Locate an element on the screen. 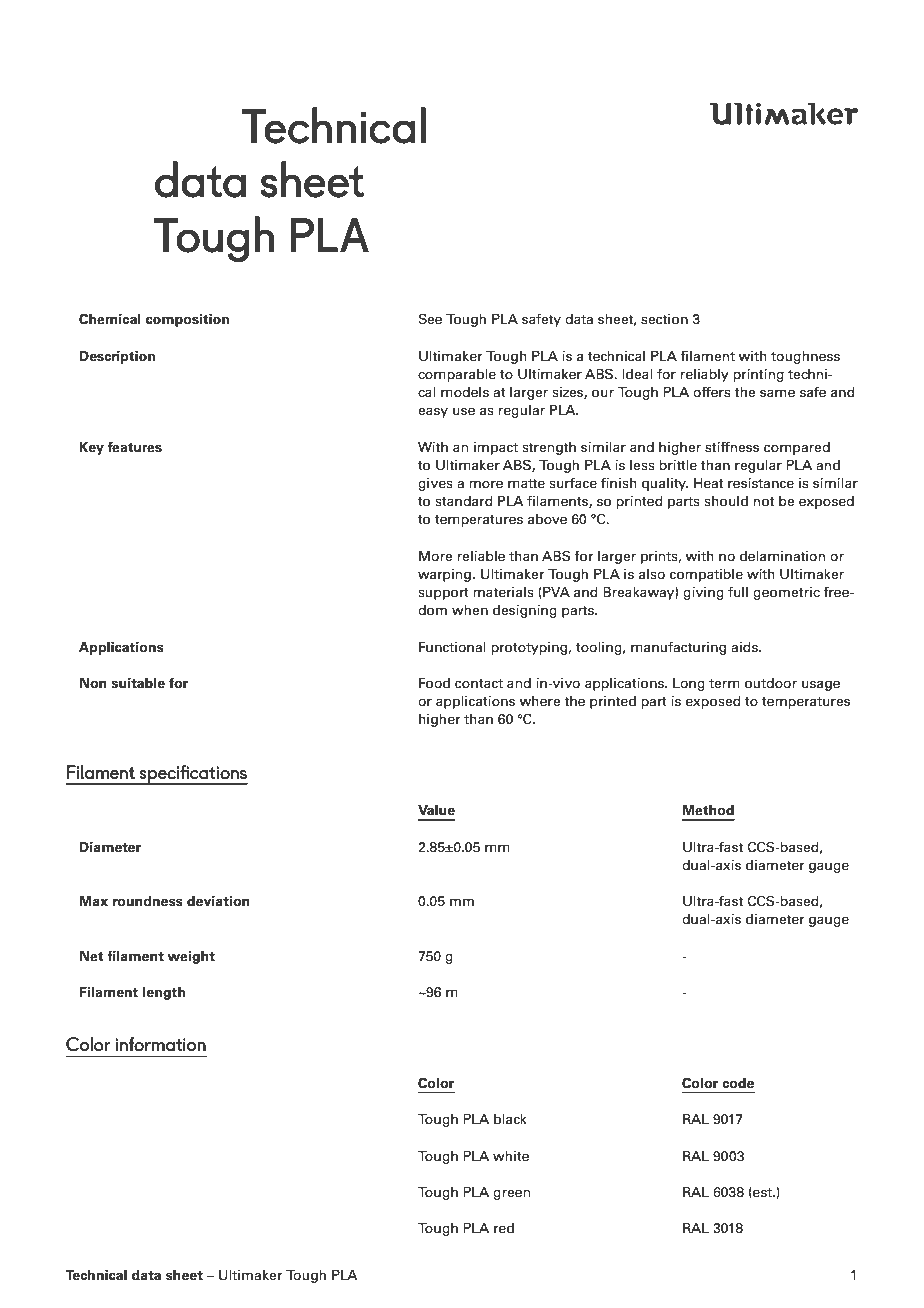 The width and height of the screenshot is (924, 1308). white is located at coordinates (511, 1156).
